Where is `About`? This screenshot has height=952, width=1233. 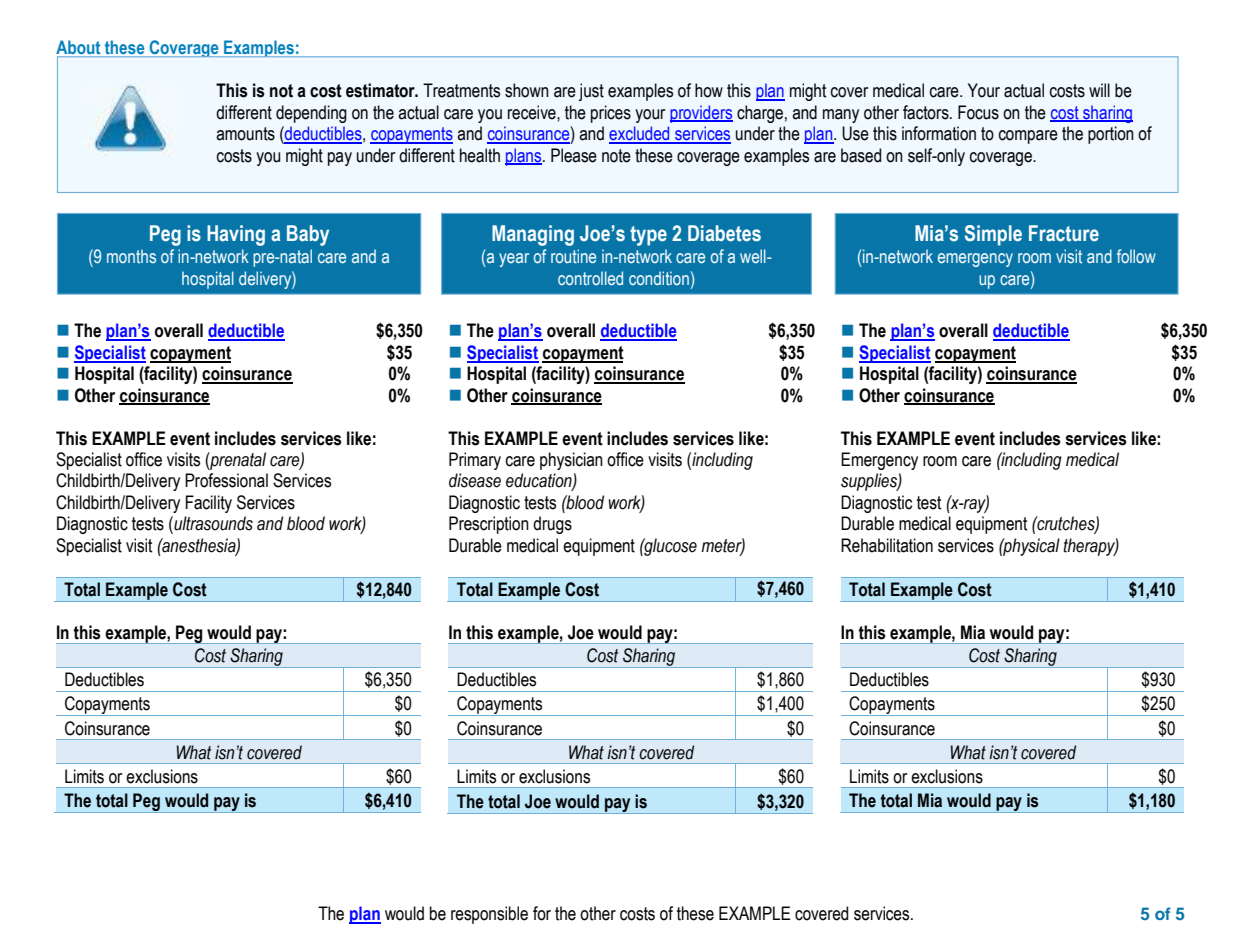 About is located at coordinates (79, 48).
